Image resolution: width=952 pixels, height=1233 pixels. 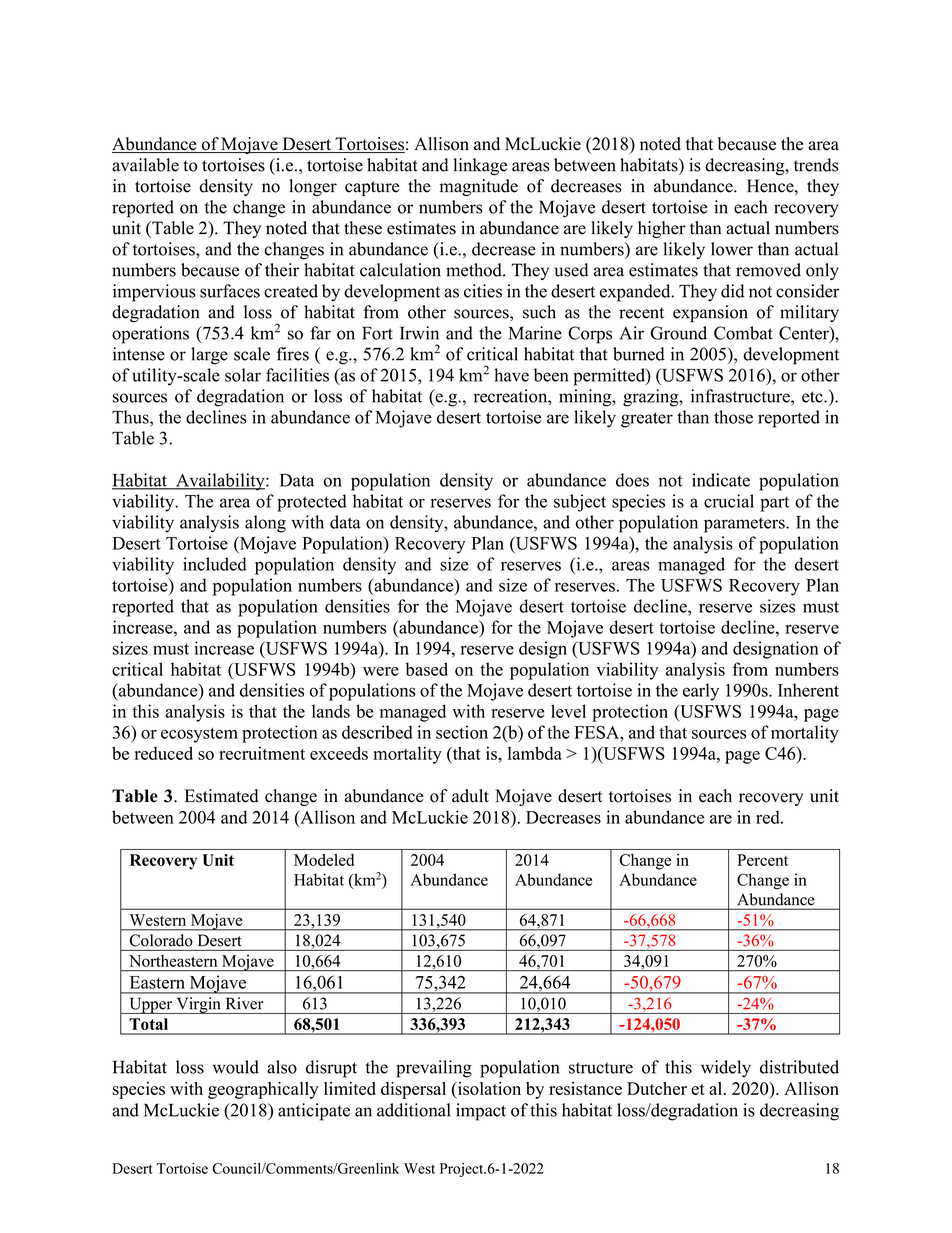 I want to click on available, so click(x=145, y=165).
